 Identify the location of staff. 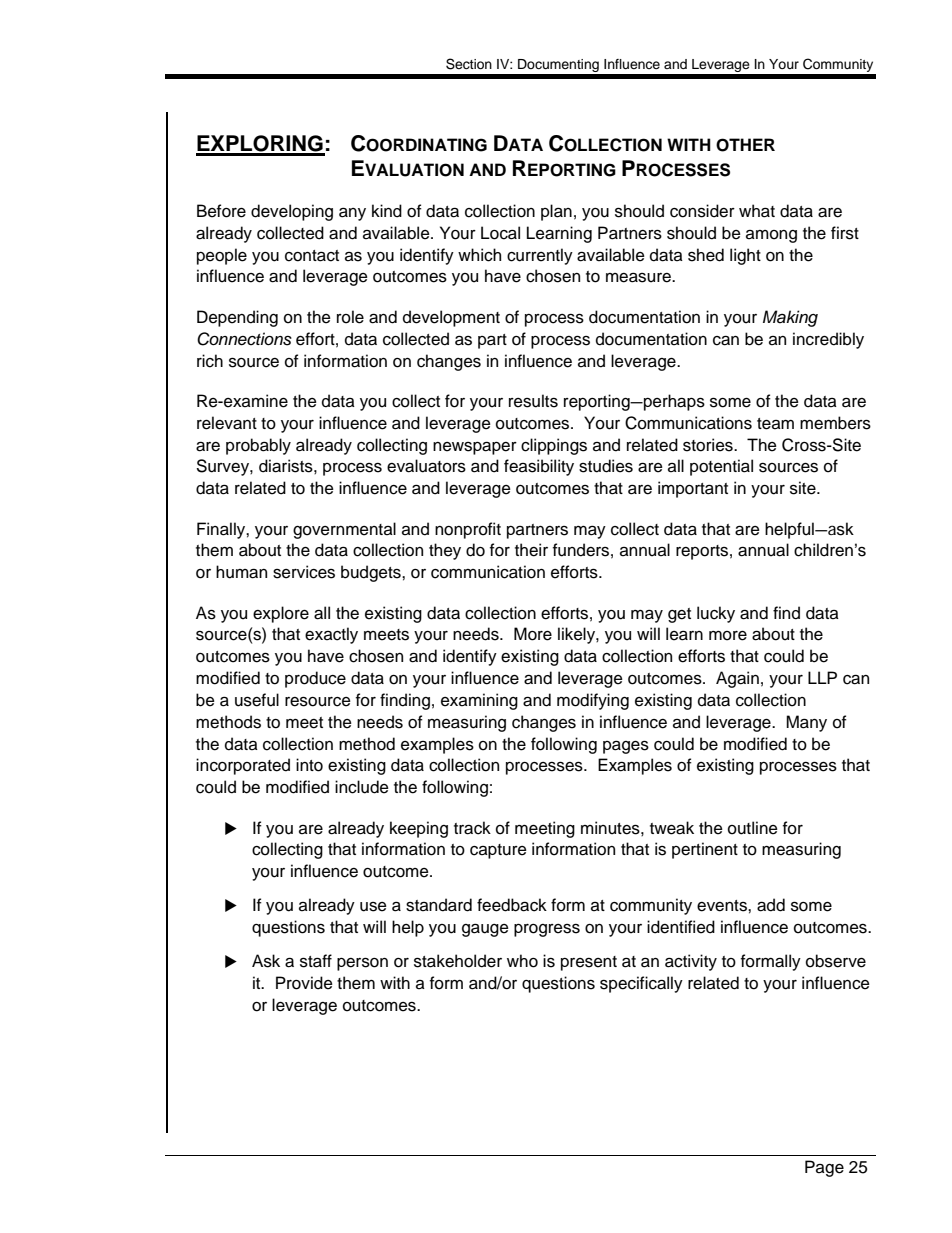
(316, 961).
